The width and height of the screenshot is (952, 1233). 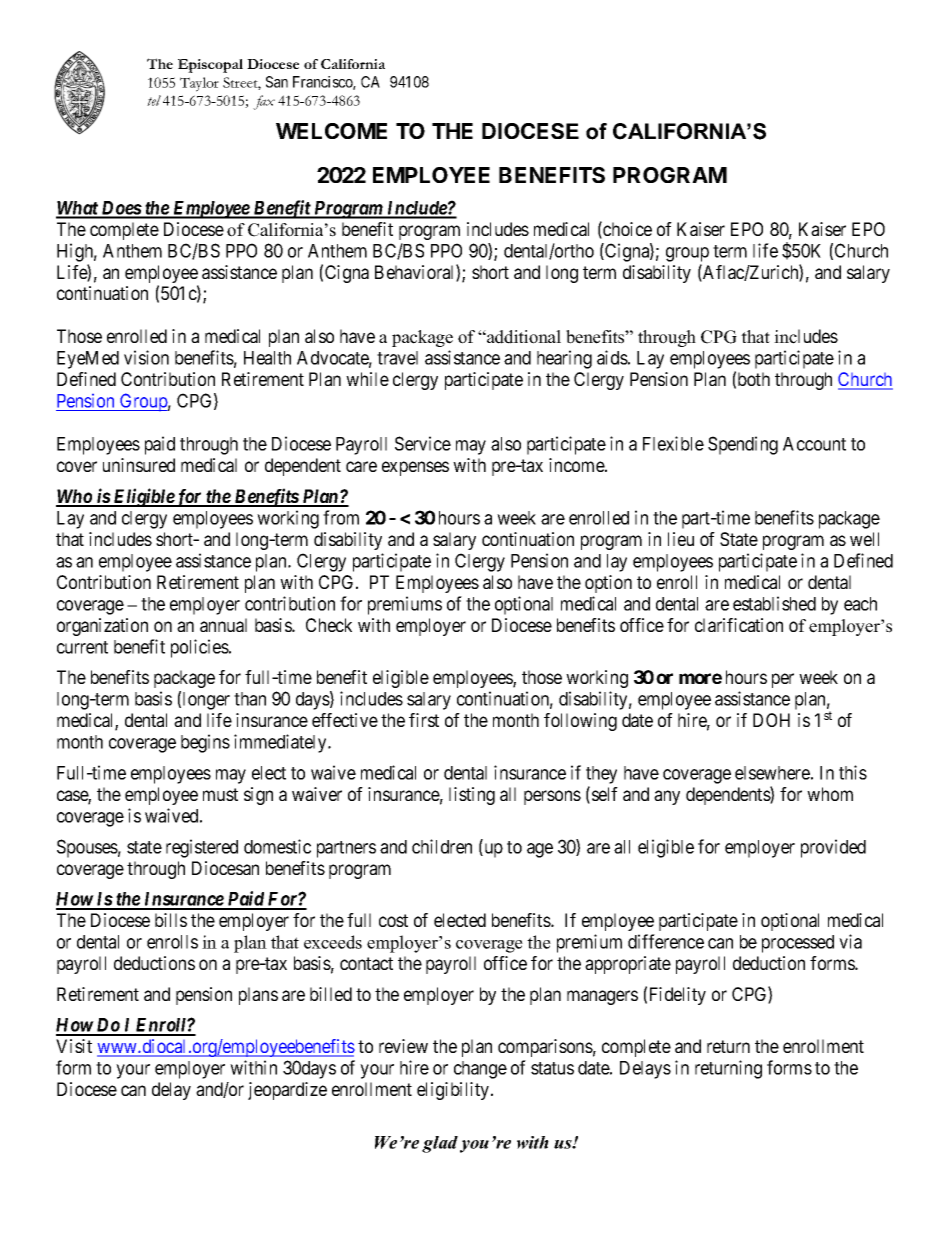 I want to click on uninsured, so click(x=139, y=465).
